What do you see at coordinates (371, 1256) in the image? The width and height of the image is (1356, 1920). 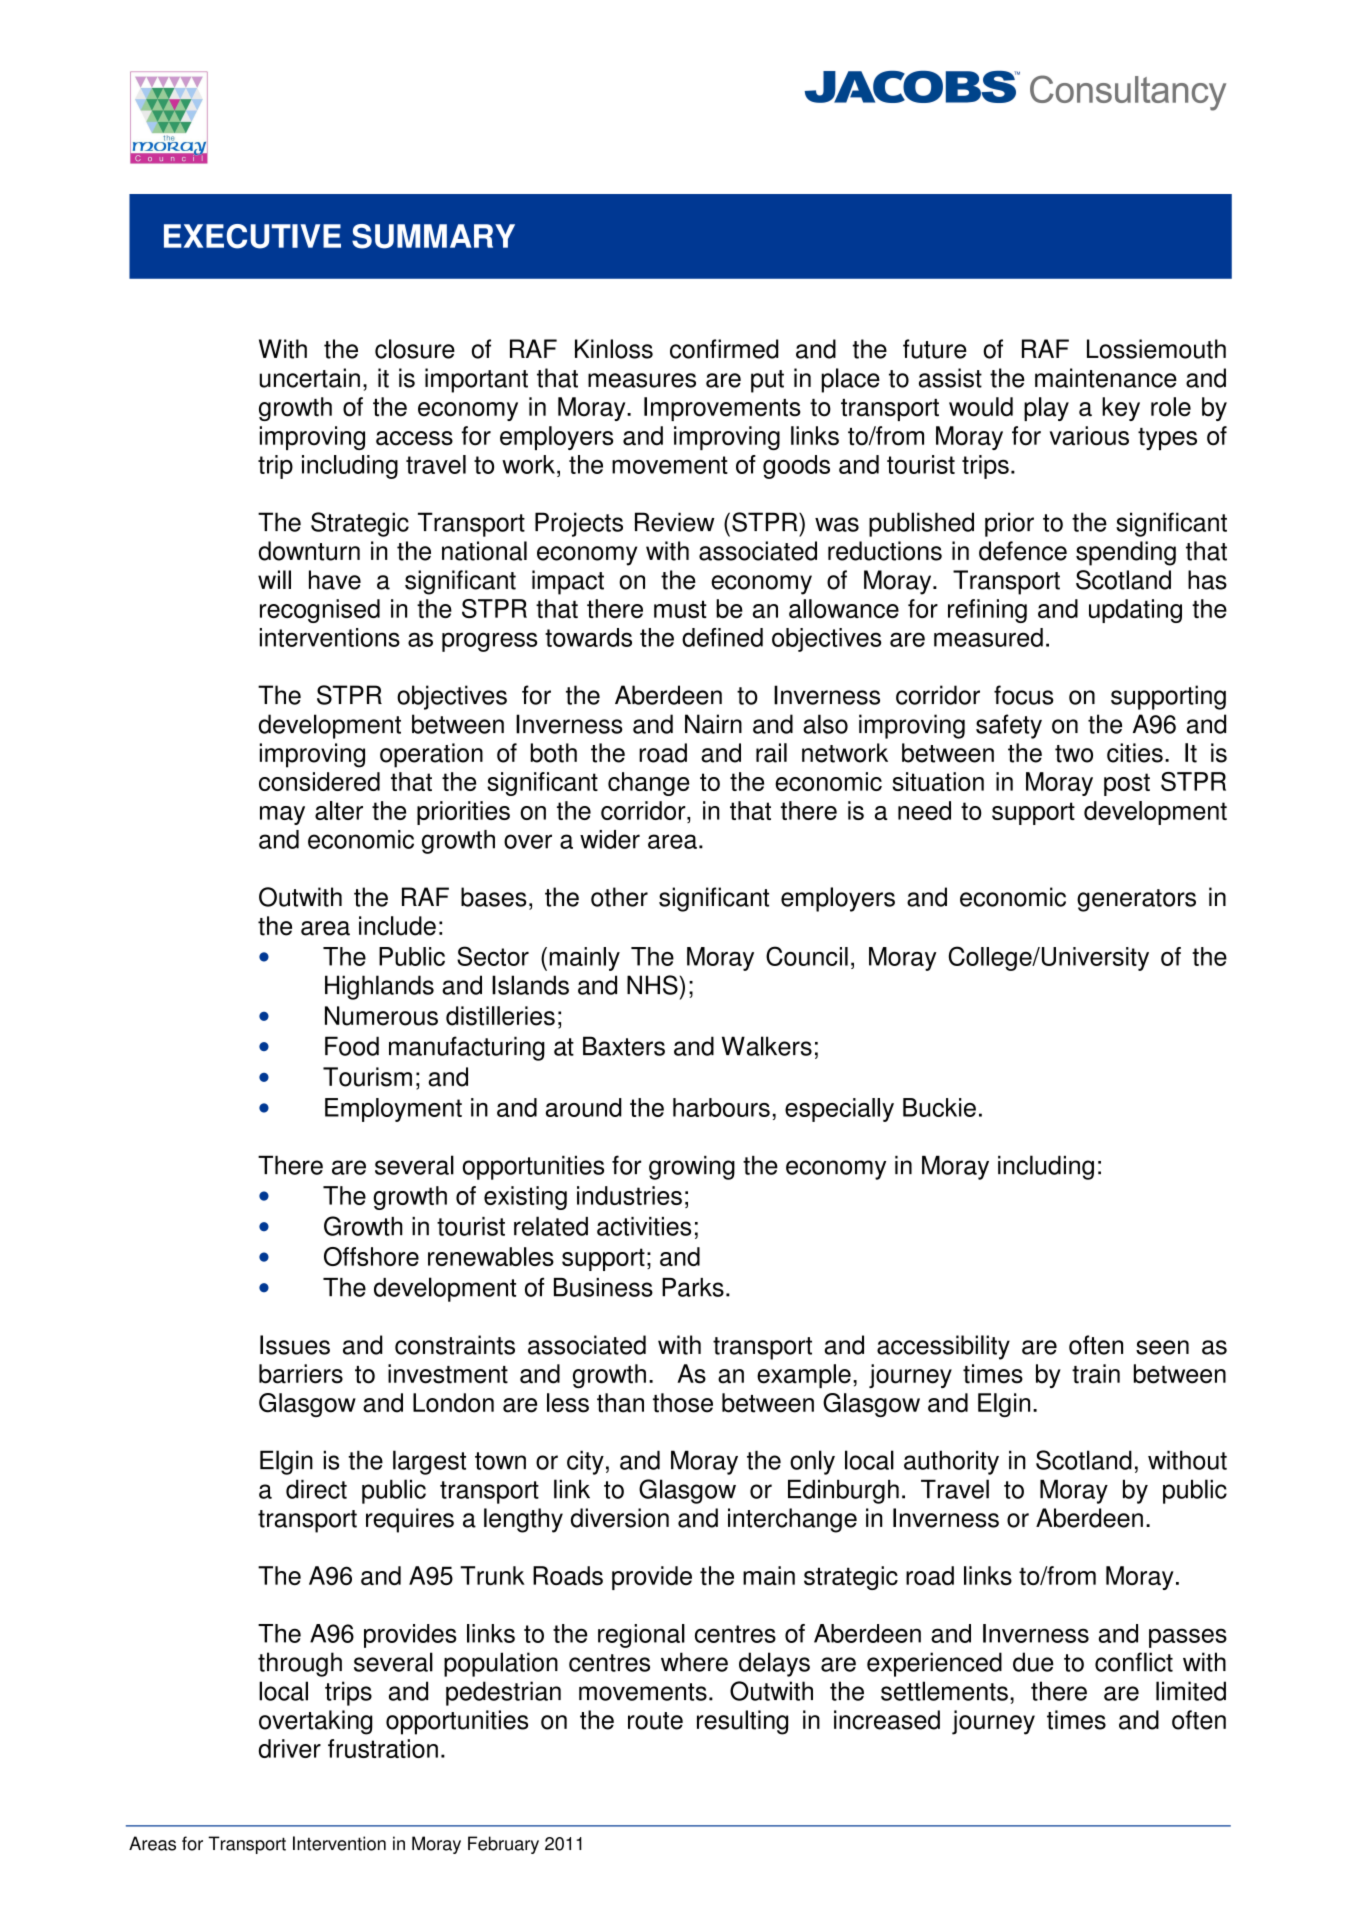 I see `Offshore` at bounding box center [371, 1256].
